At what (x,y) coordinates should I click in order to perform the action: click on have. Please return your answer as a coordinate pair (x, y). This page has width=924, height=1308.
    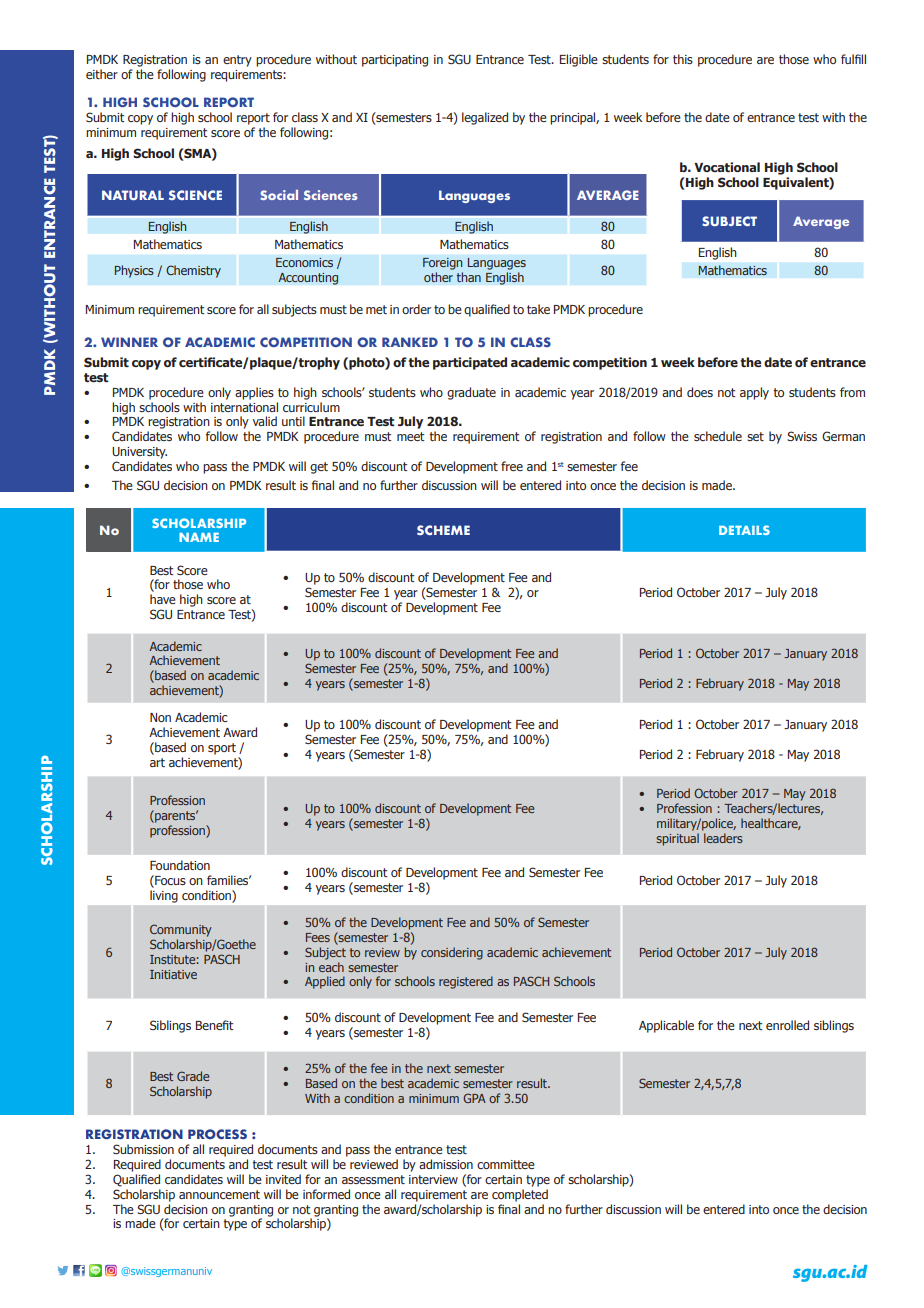
    Looking at the image, I should click on (163, 599).
